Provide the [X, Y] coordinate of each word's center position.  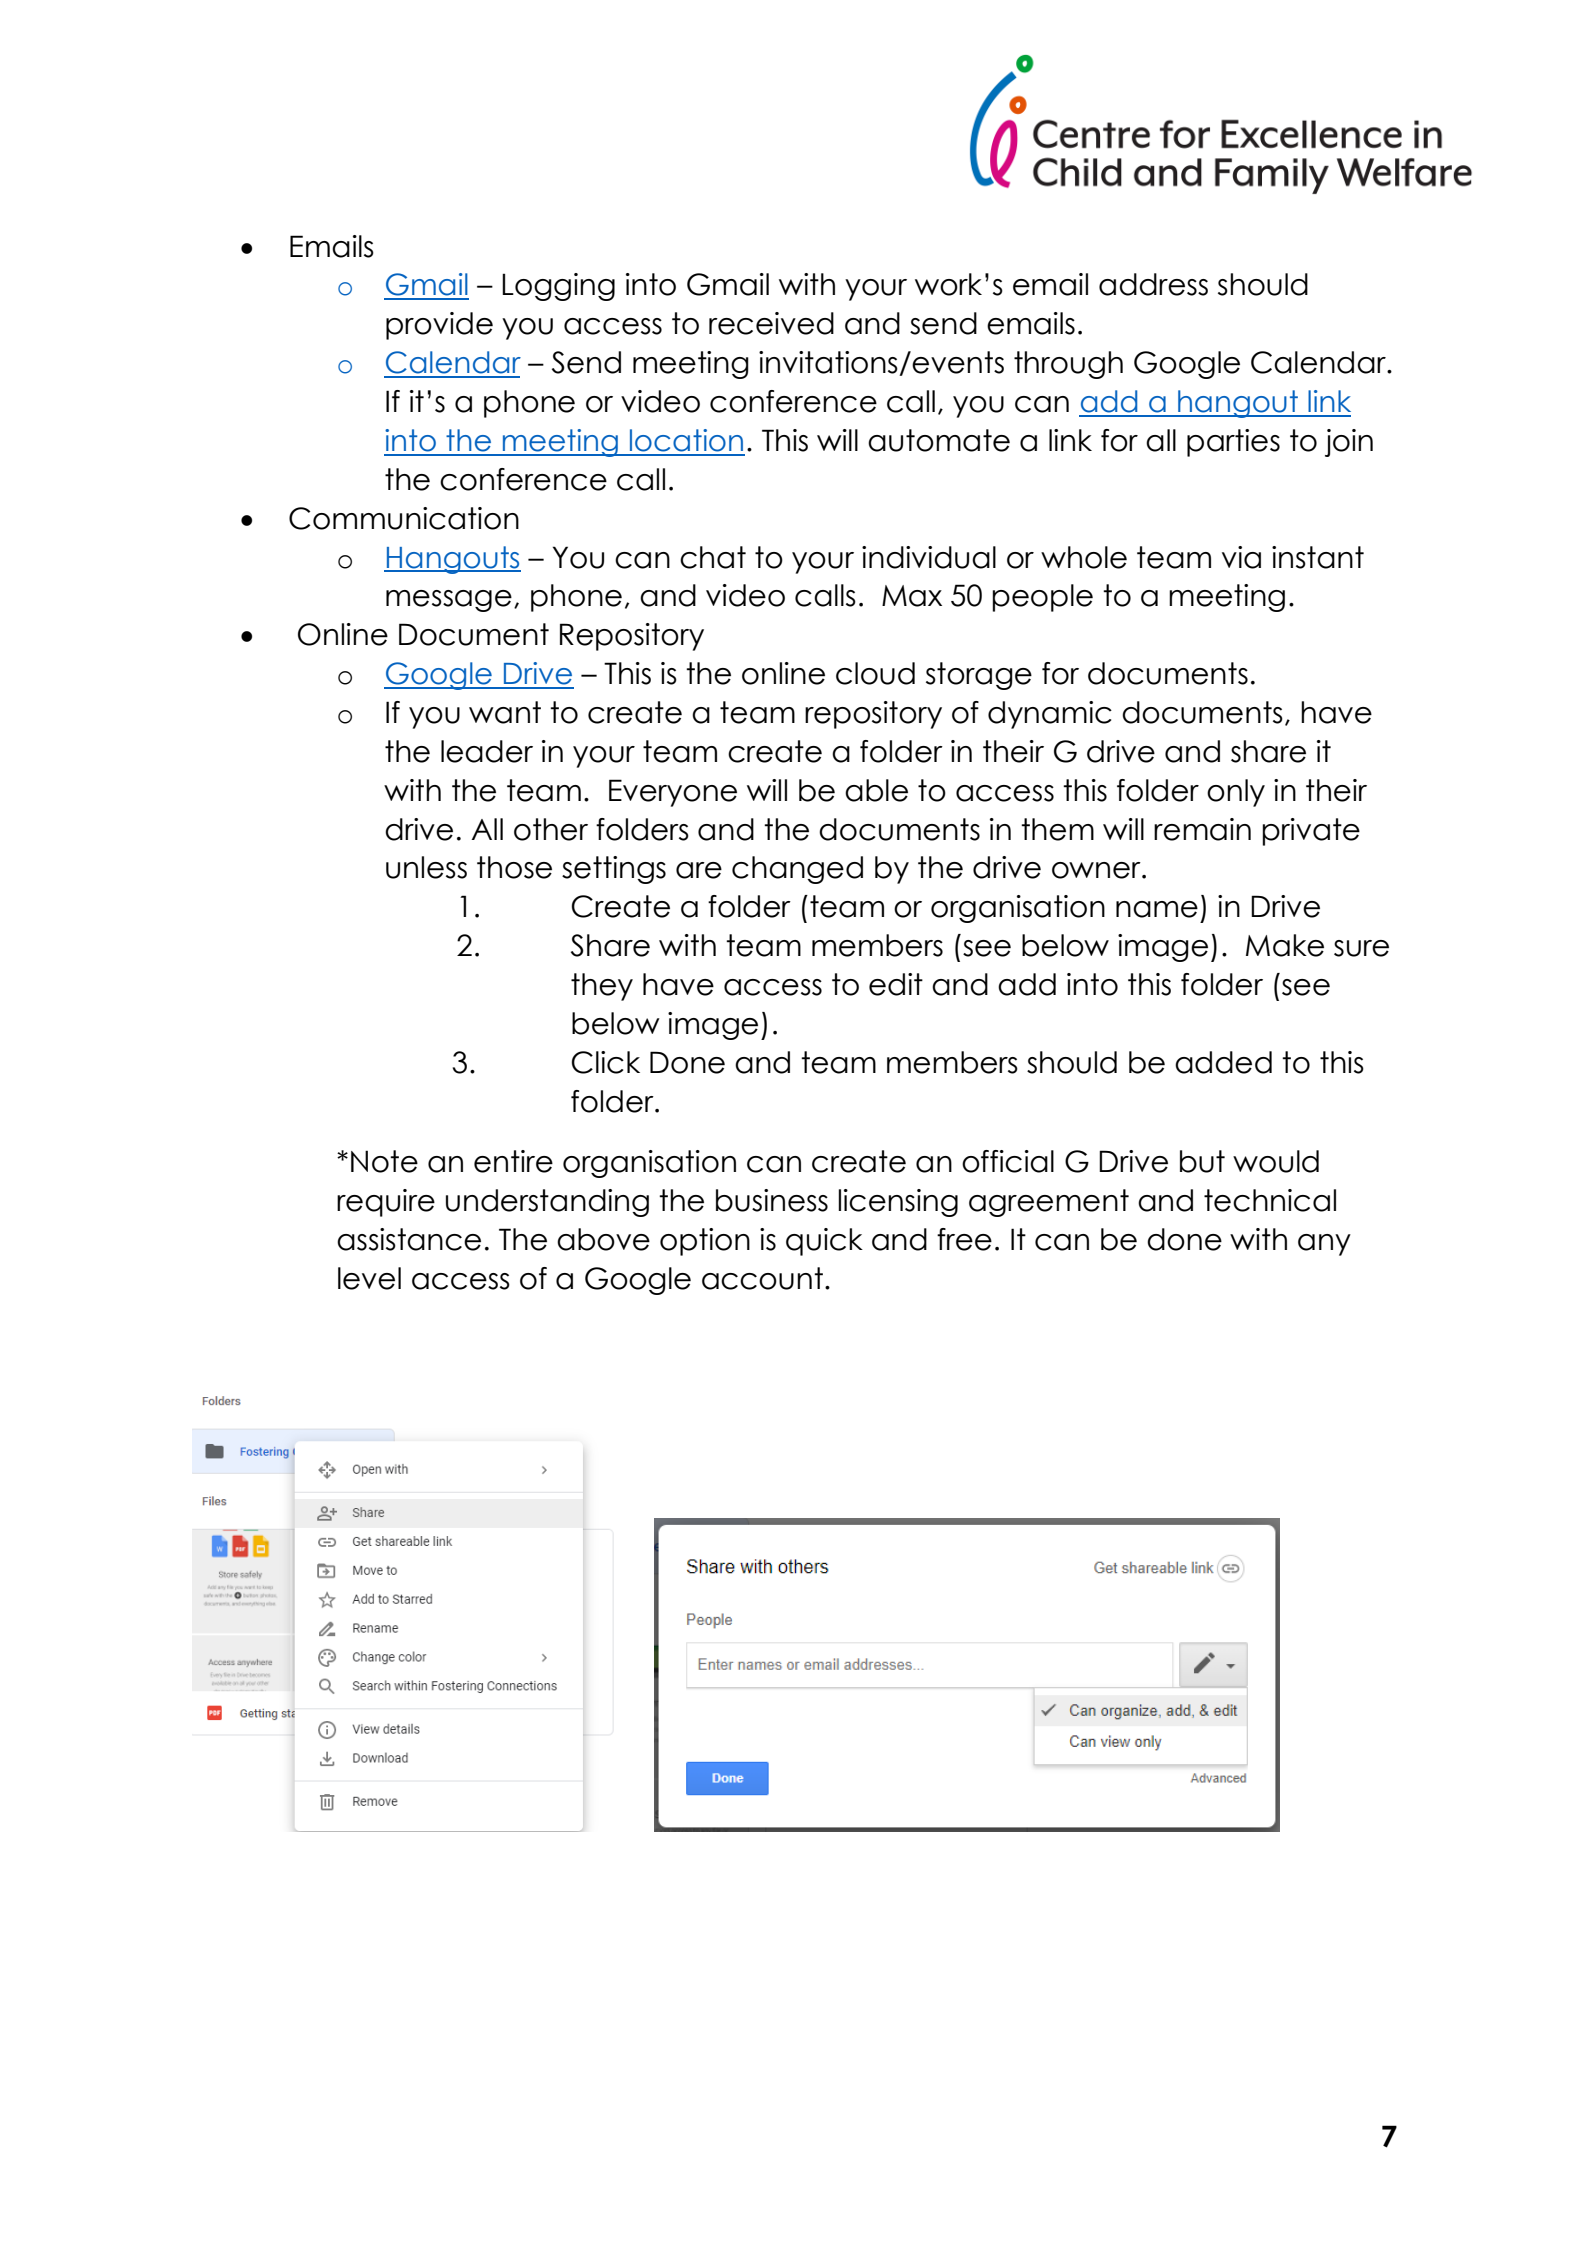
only [1236, 793]
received [771, 323]
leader [487, 751]
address [1153, 284]
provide [439, 326]
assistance [409, 1239]
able [876, 790]
